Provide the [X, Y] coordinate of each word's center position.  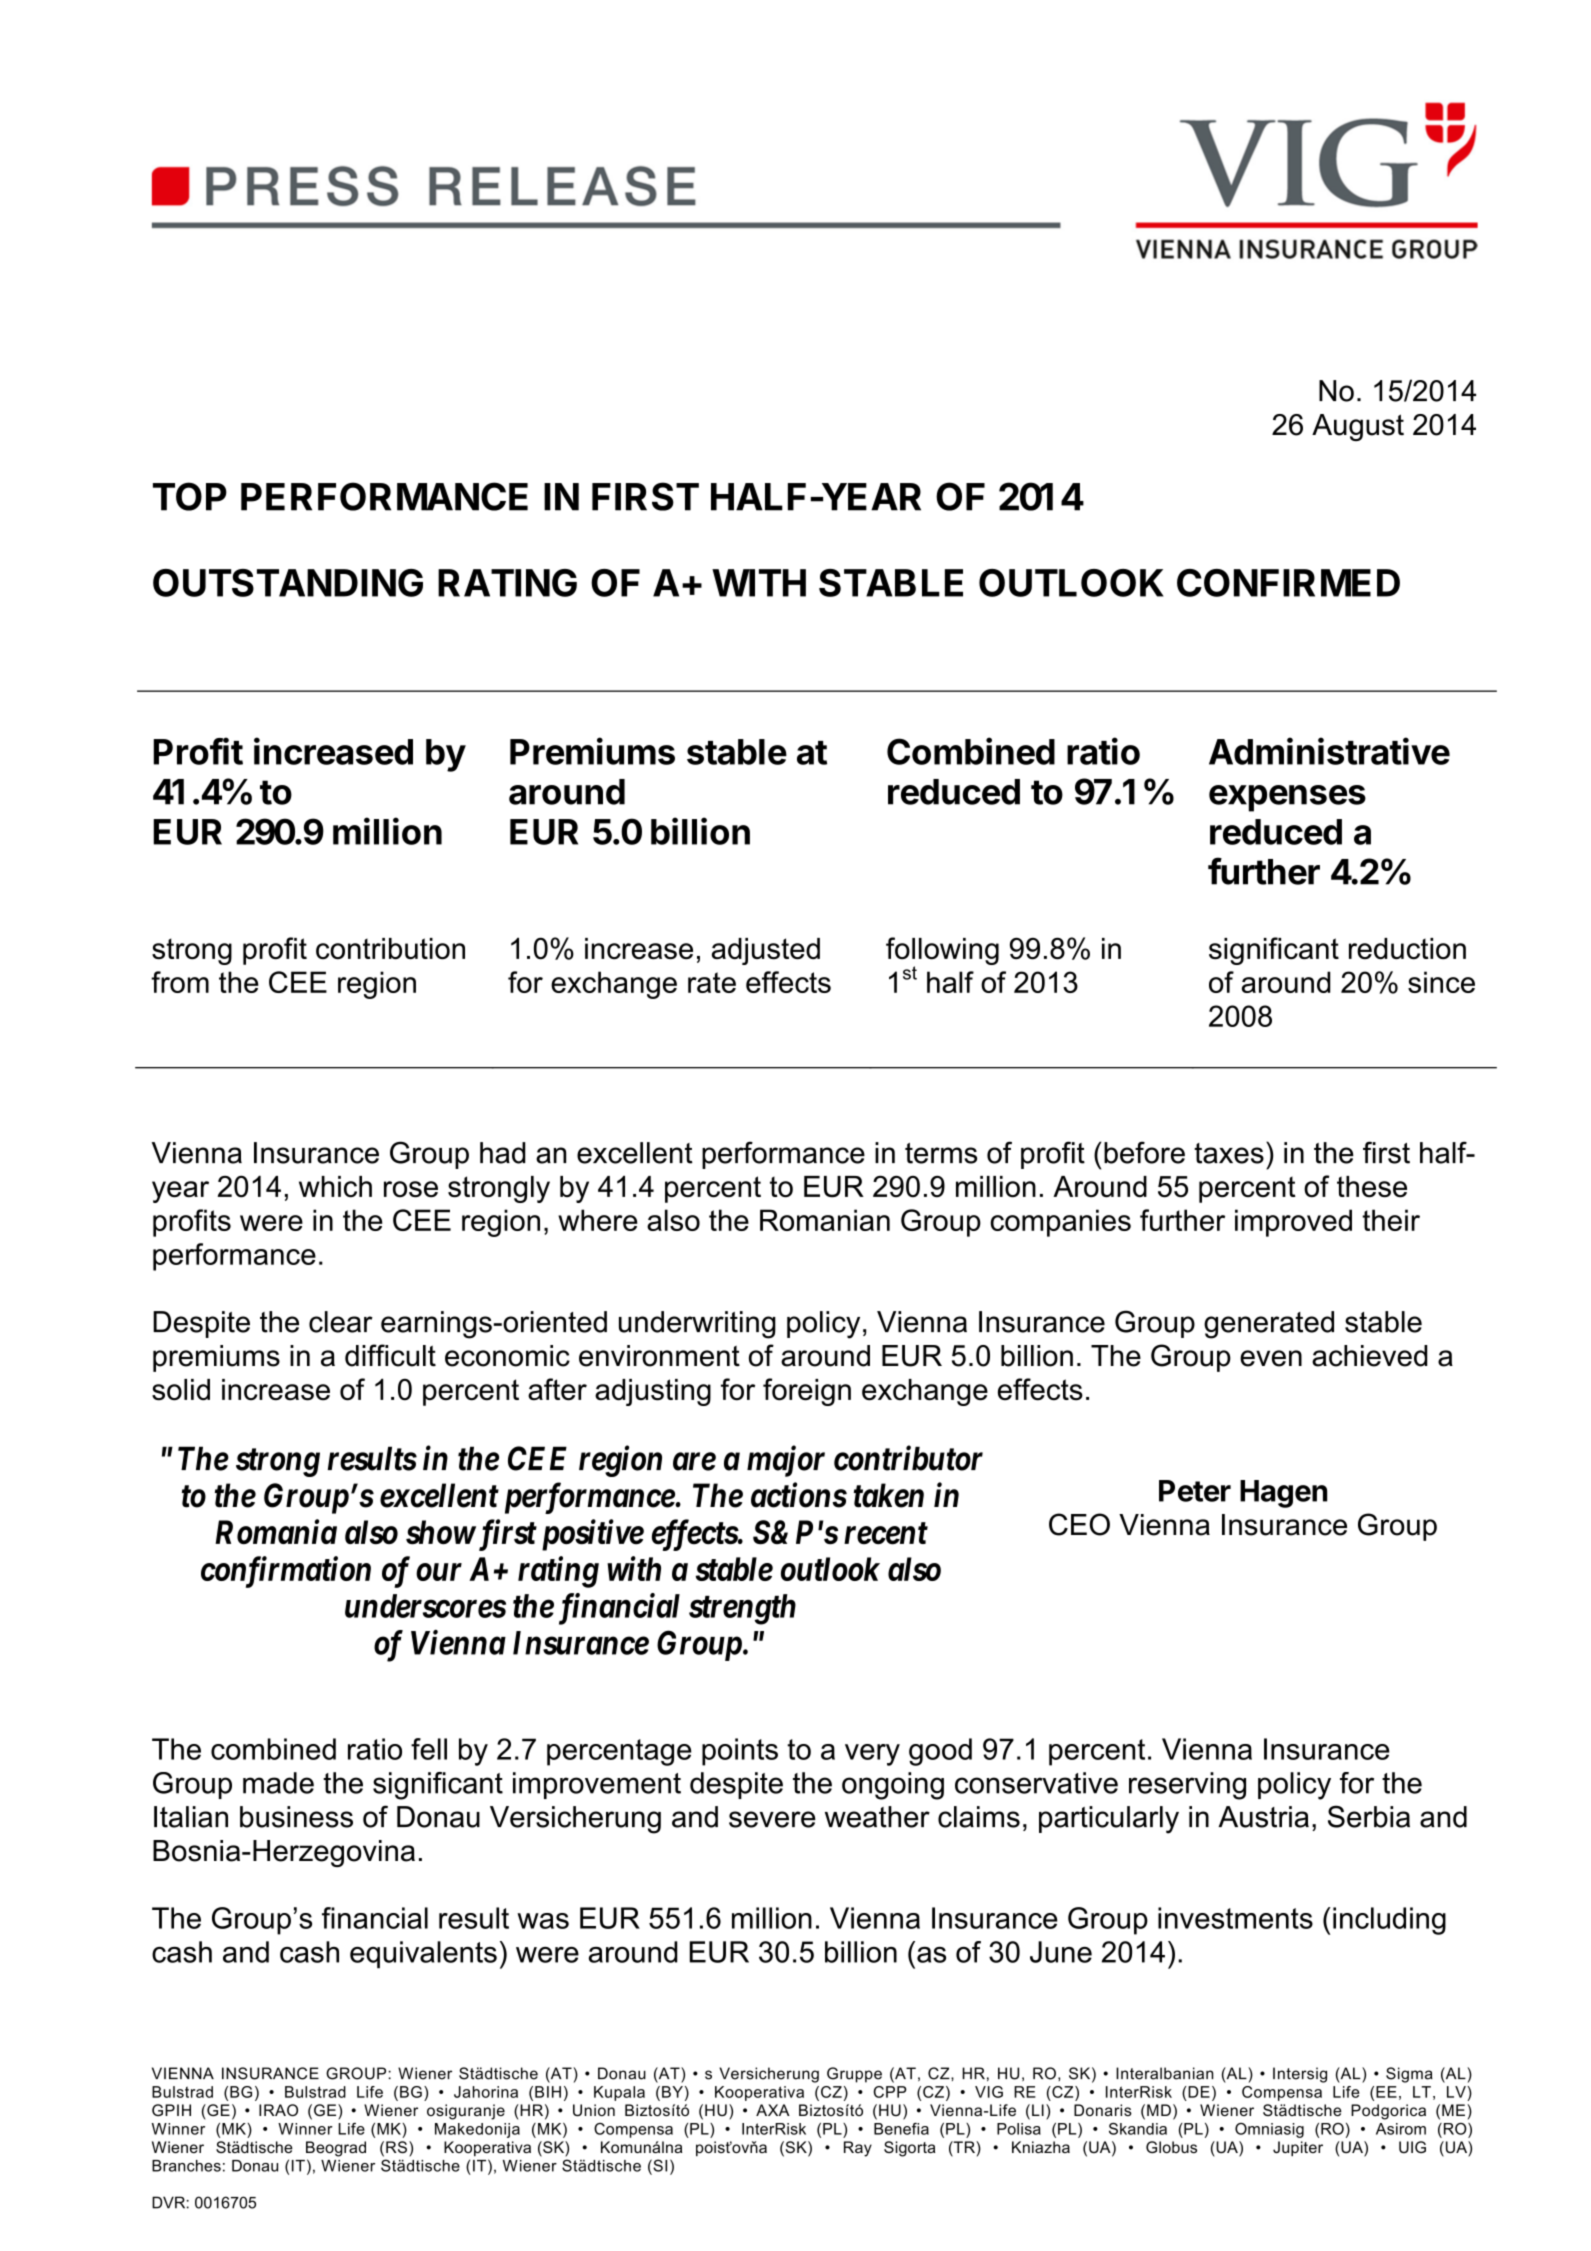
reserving [1187, 1786]
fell [429, 1749]
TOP [190, 496]
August [1358, 427]
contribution [390, 949]
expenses [1287, 798]
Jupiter [1298, 2148]
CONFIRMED [1288, 583]
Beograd [336, 2149]
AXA [773, 2110]
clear [341, 1322]
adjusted [766, 951]
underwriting [697, 1325]
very [872, 1755]
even [1271, 1358]
